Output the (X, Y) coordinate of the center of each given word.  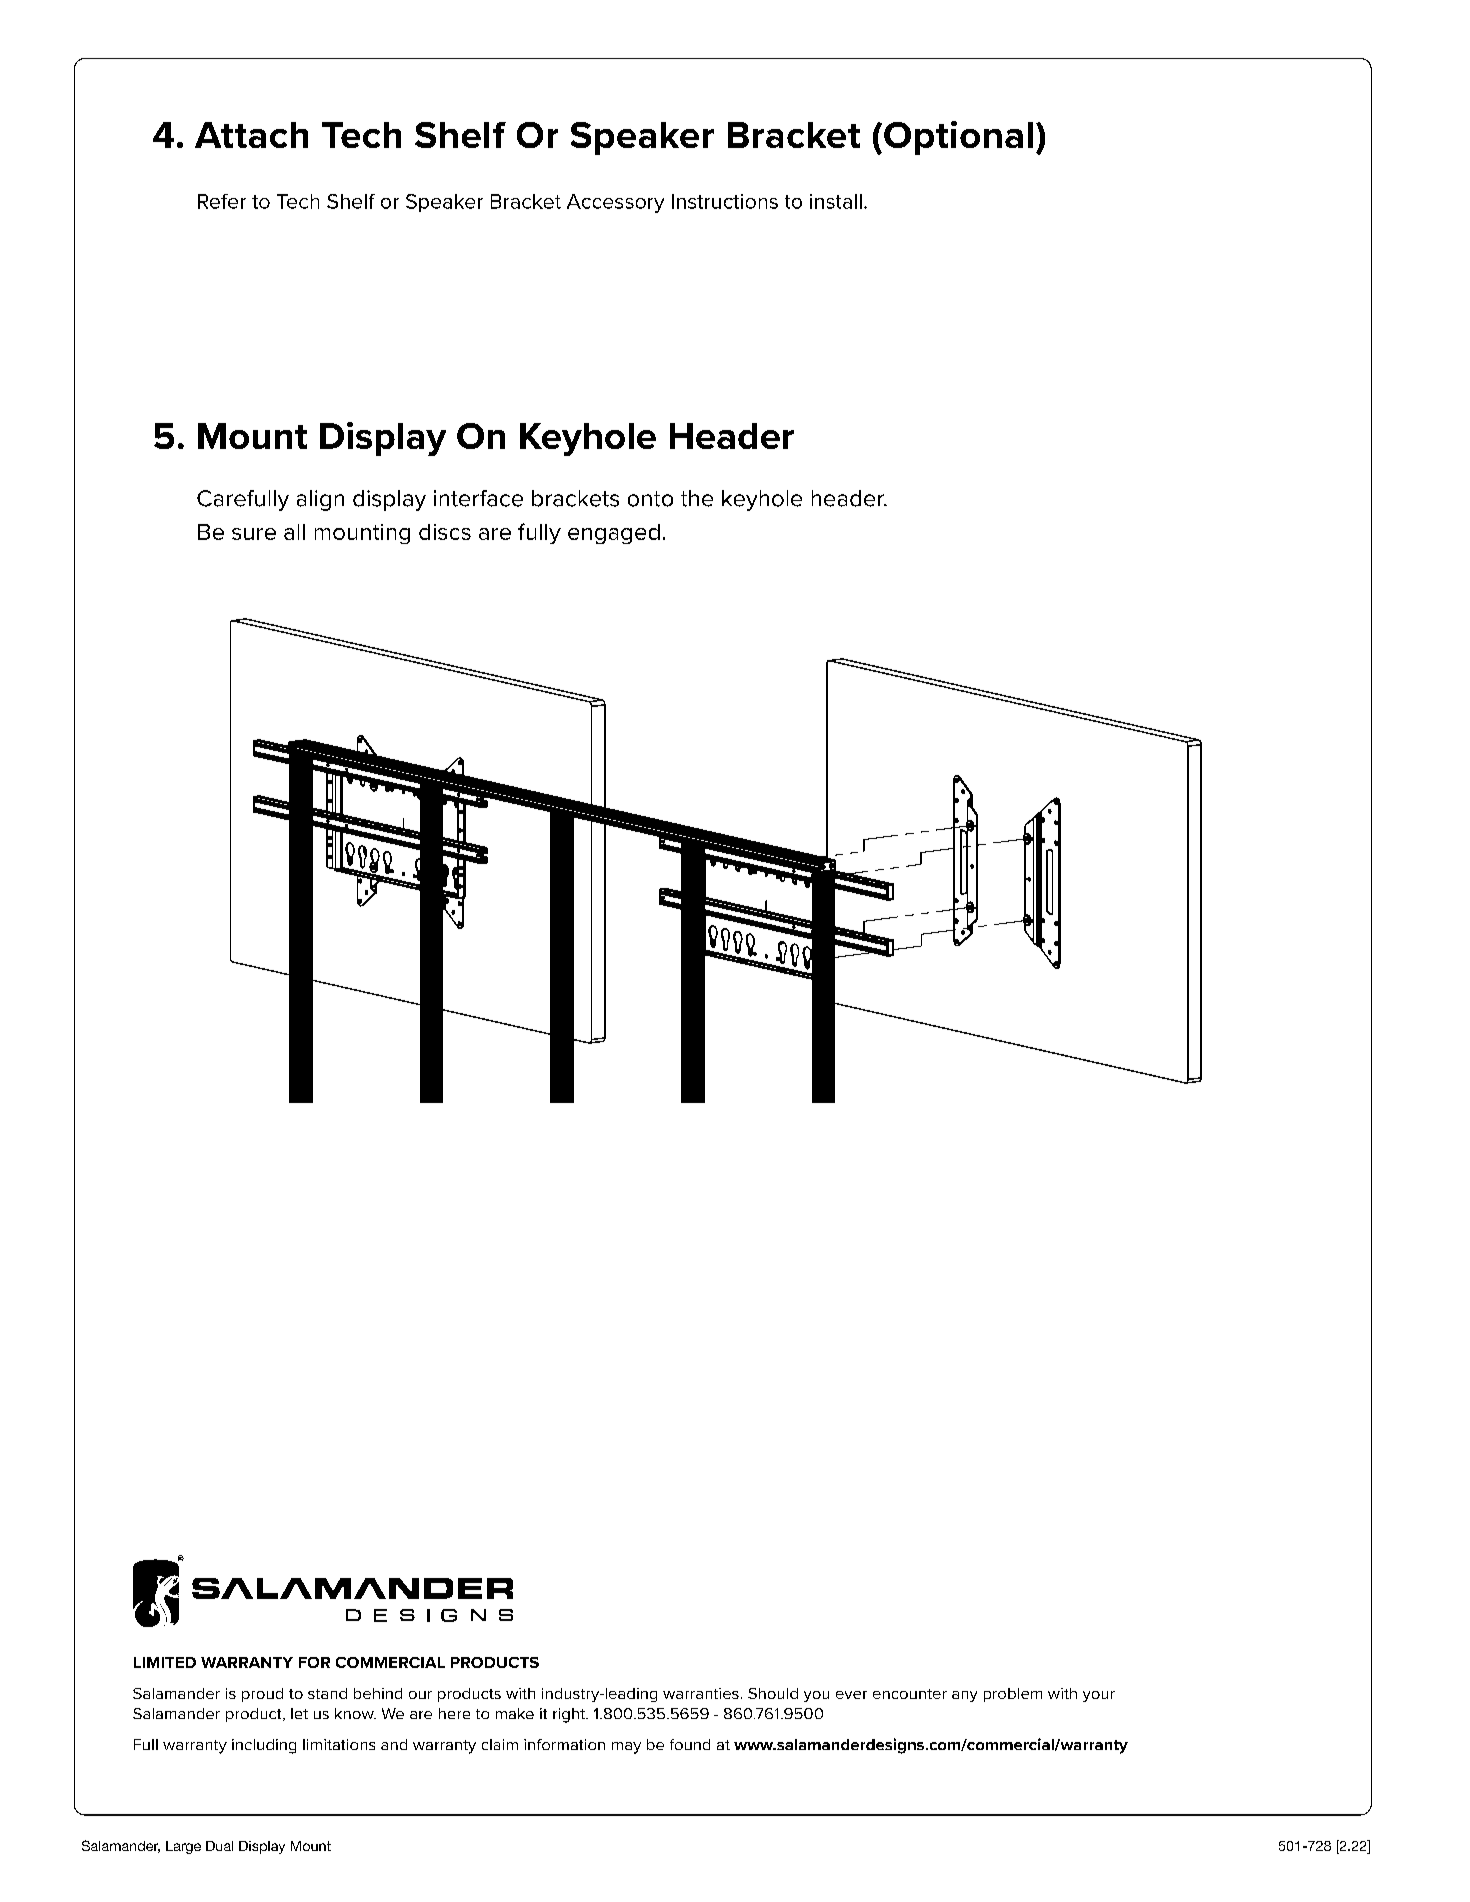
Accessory (615, 203)
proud (262, 1695)
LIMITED (165, 1662)
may (626, 1748)
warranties (701, 1693)
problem (1013, 1695)
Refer (222, 201)
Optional (958, 138)
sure (254, 534)
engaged (614, 534)
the (697, 498)
